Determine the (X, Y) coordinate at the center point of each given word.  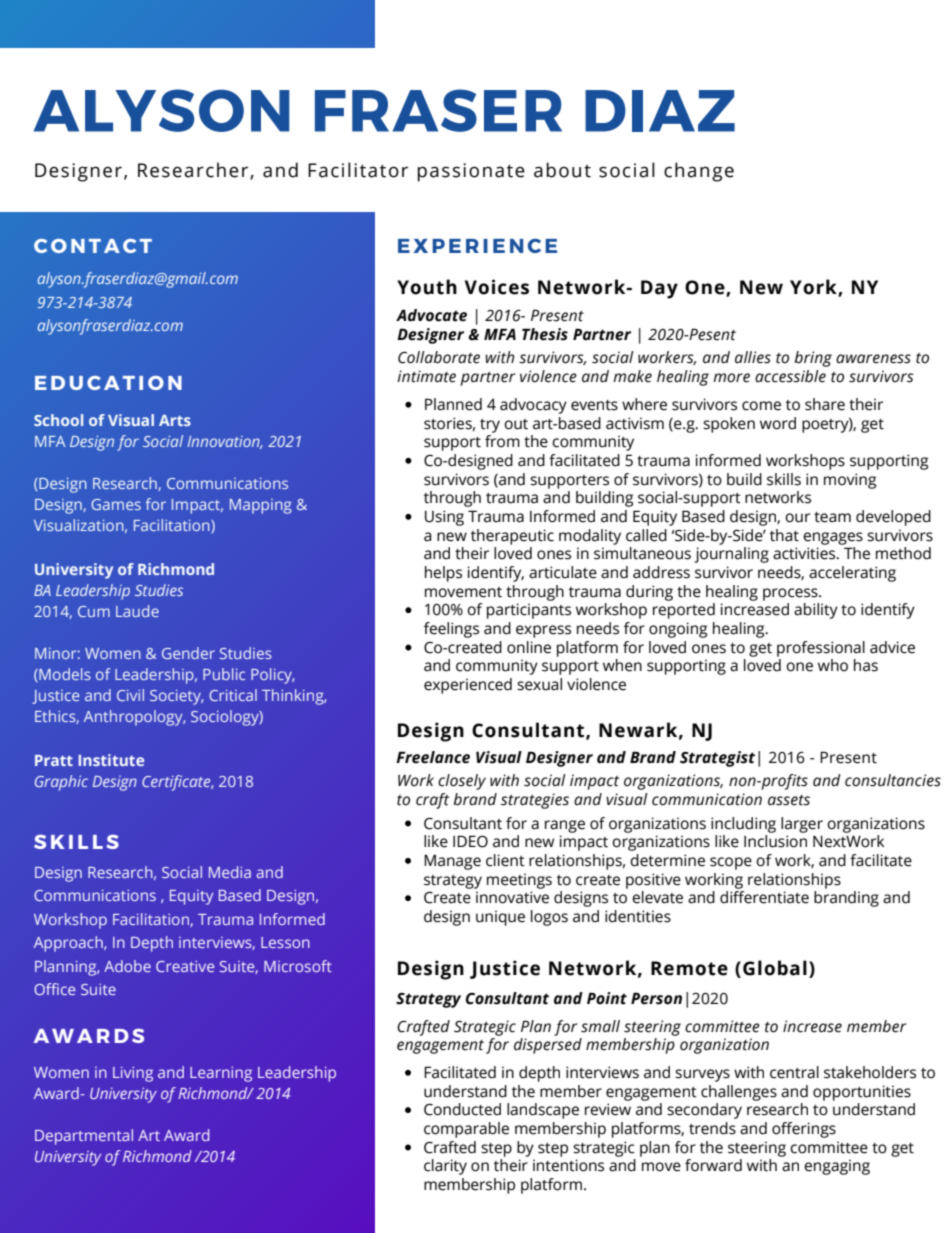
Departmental (84, 1137)
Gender (188, 653)
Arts (175, 420)
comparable (466, 1130)
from (502, 441)
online (529, 647)
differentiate (764, 897)
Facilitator (358, 170)
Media (230, 872)
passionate (471, 172)
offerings (804, 1130)
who (833, 665)
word (778, 423)
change (699, 172)
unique (500, 918)
